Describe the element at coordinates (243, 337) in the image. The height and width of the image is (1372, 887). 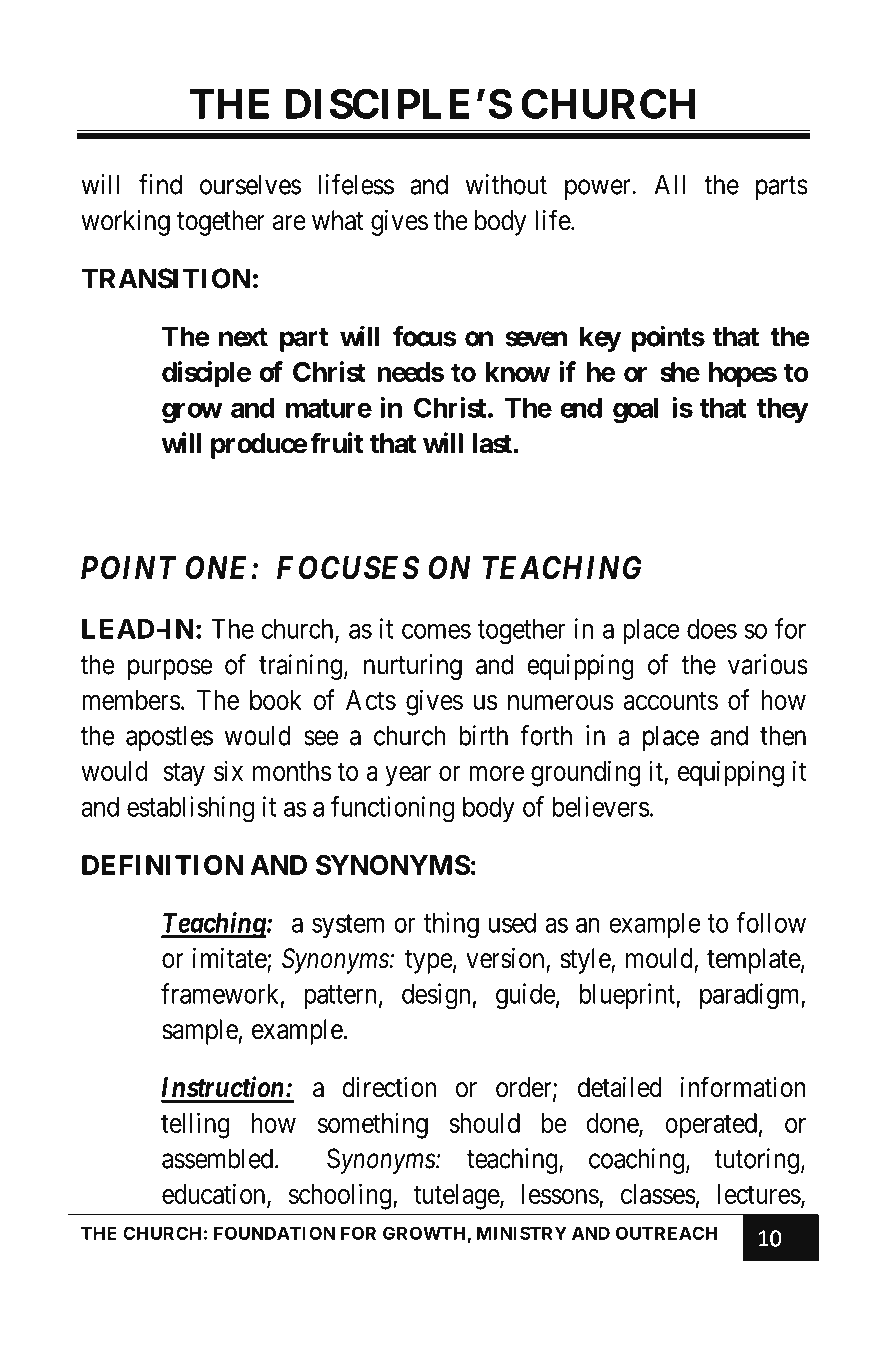
I see `next` at that location.
